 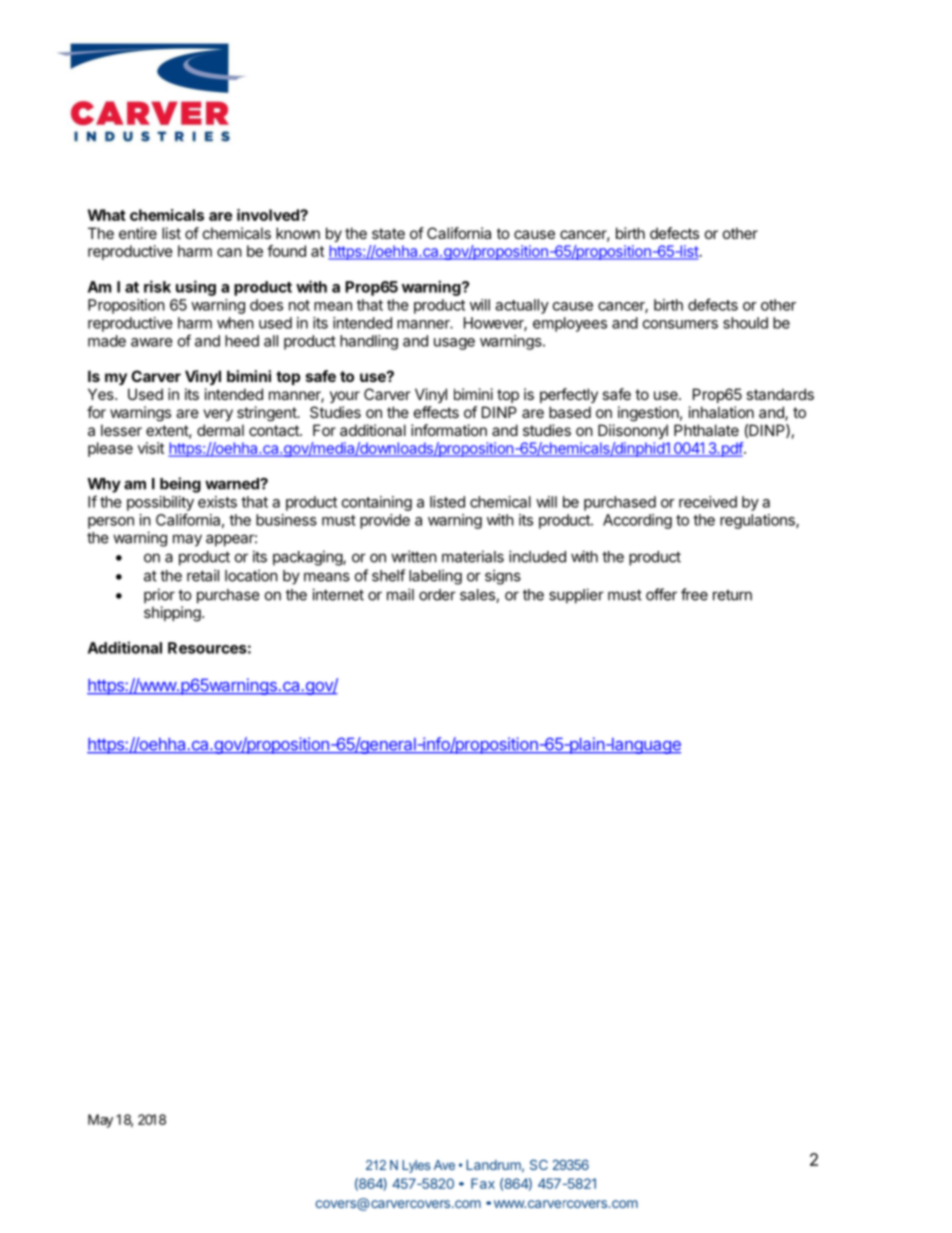 What do you see at coordinates (444, 1165) in the screenshot?
I see `Ave` at bounding box center [444, 1165].
